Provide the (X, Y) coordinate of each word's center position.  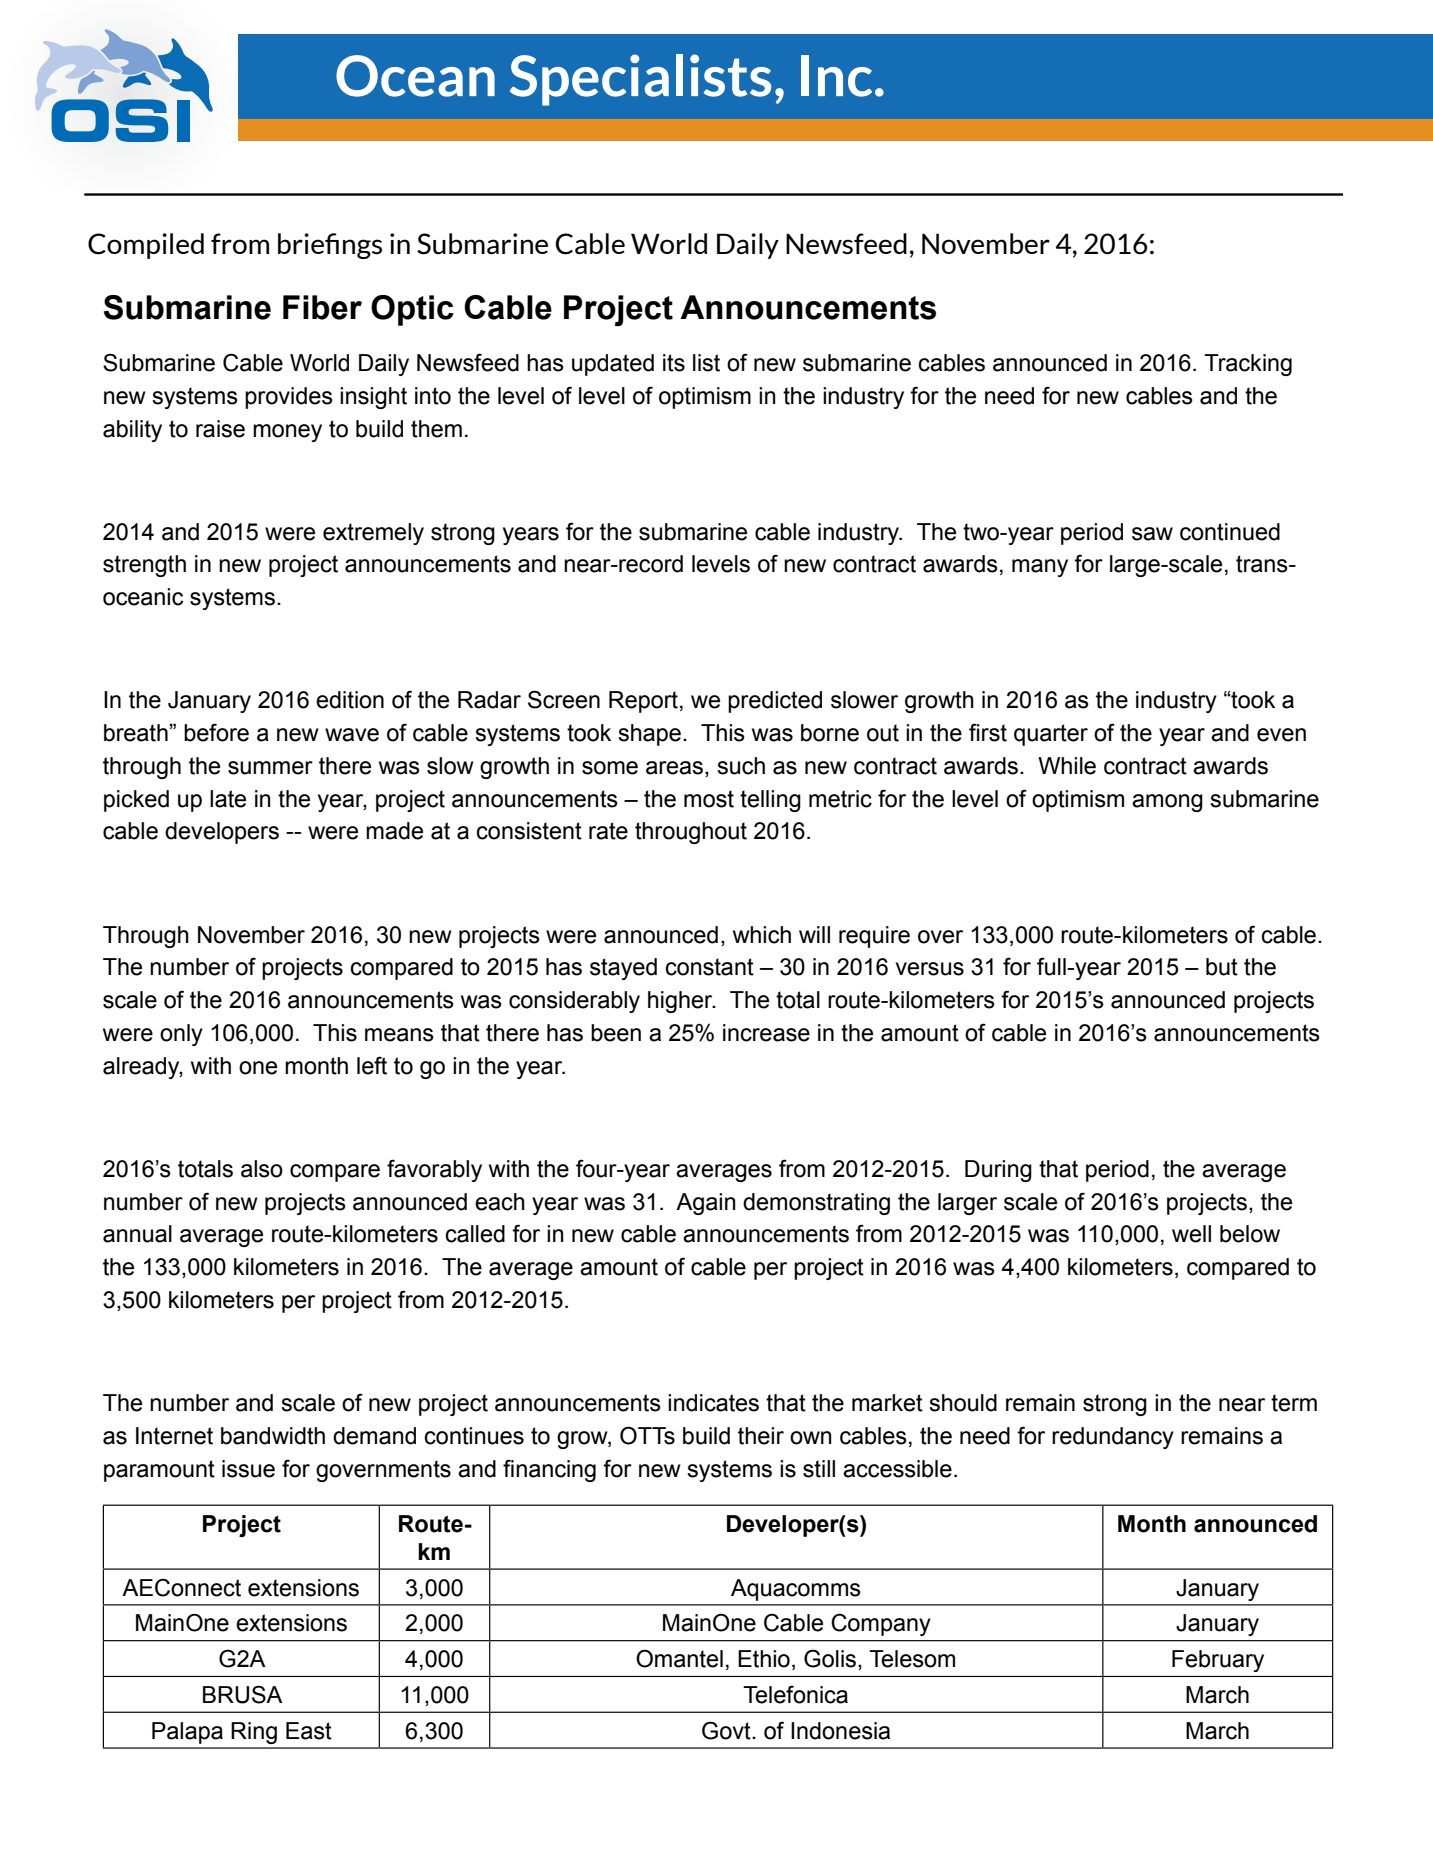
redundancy (1113, 1438)
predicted (775, 702)
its (674, 363)
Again (706, 1204)
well (1191, 1234)
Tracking (1248, 365)
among (1167, 803)
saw (1152, 534)
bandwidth (273, 1436)
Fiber (322, 307)
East (309, 1731)
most (709, 799)
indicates (713, 1403)
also (262, 1169)
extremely (373, 534)
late (228, 799)
